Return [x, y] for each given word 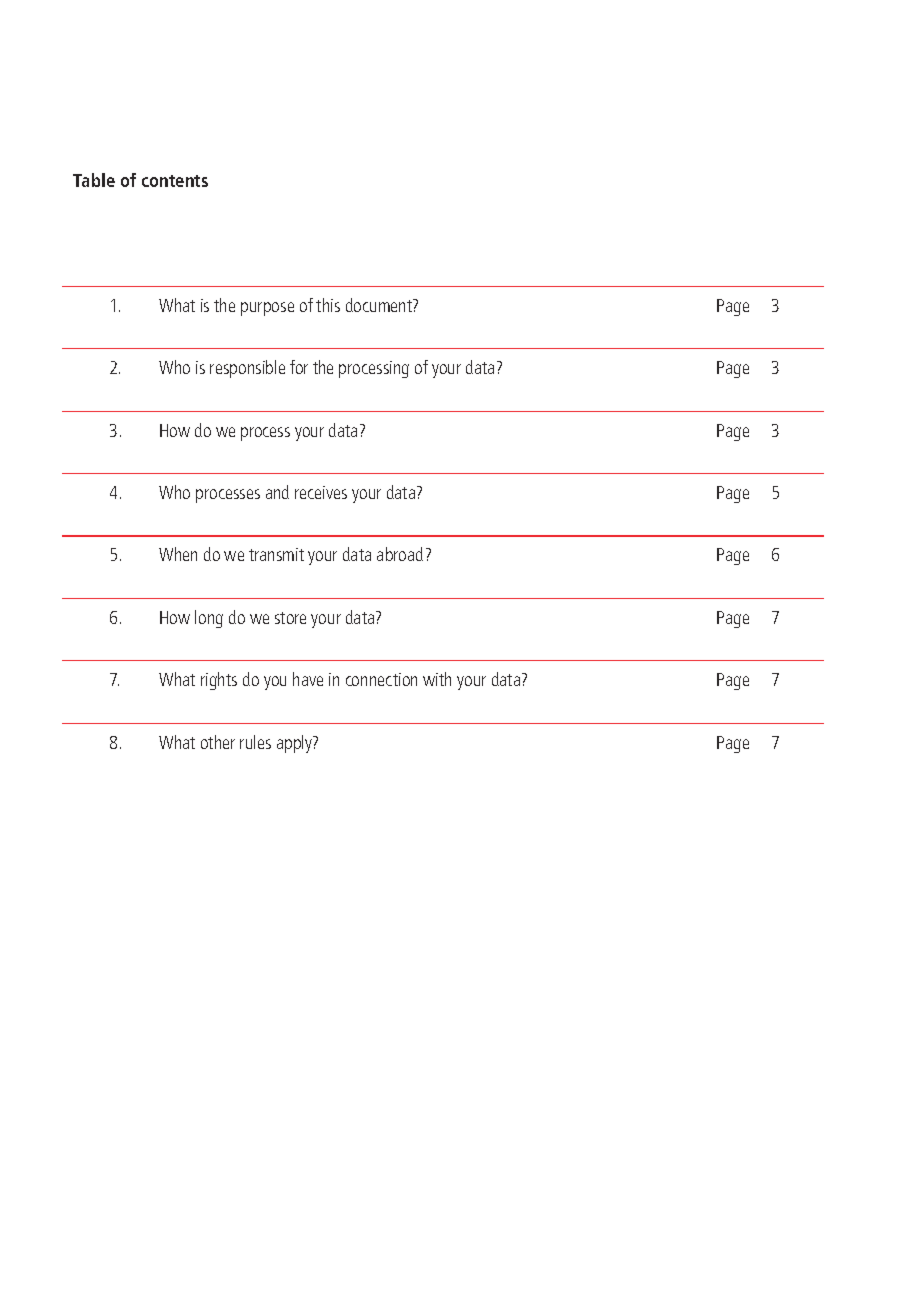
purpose [267, 309]
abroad [400, 554]
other [218, 742]
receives [321, 492]
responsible [247, 369]
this [328, 305]
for [299, 367]
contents [175, 181]
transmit [276, 554]
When [178, 554]
